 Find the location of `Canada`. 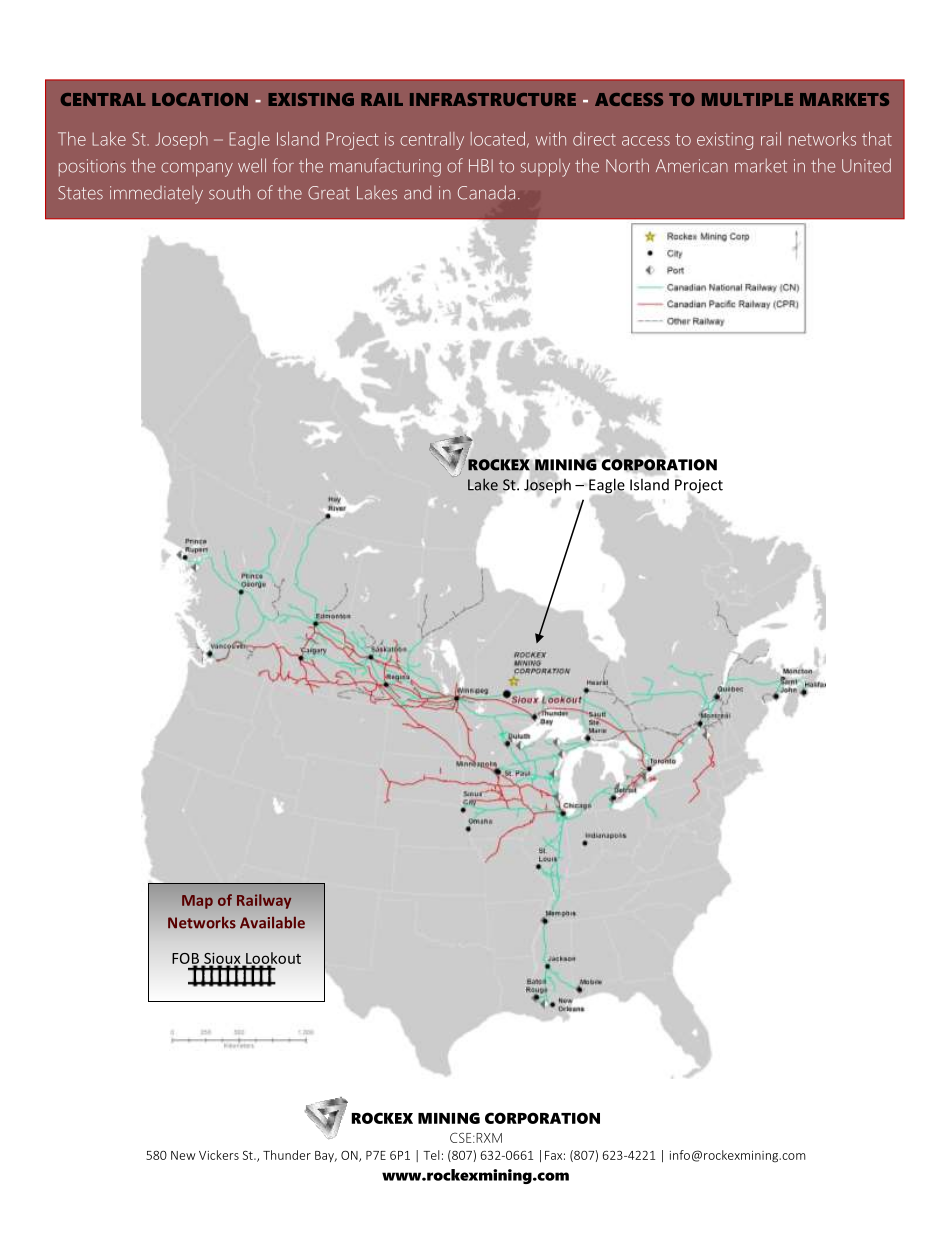

Canada is located at coordinates (486, 192).
